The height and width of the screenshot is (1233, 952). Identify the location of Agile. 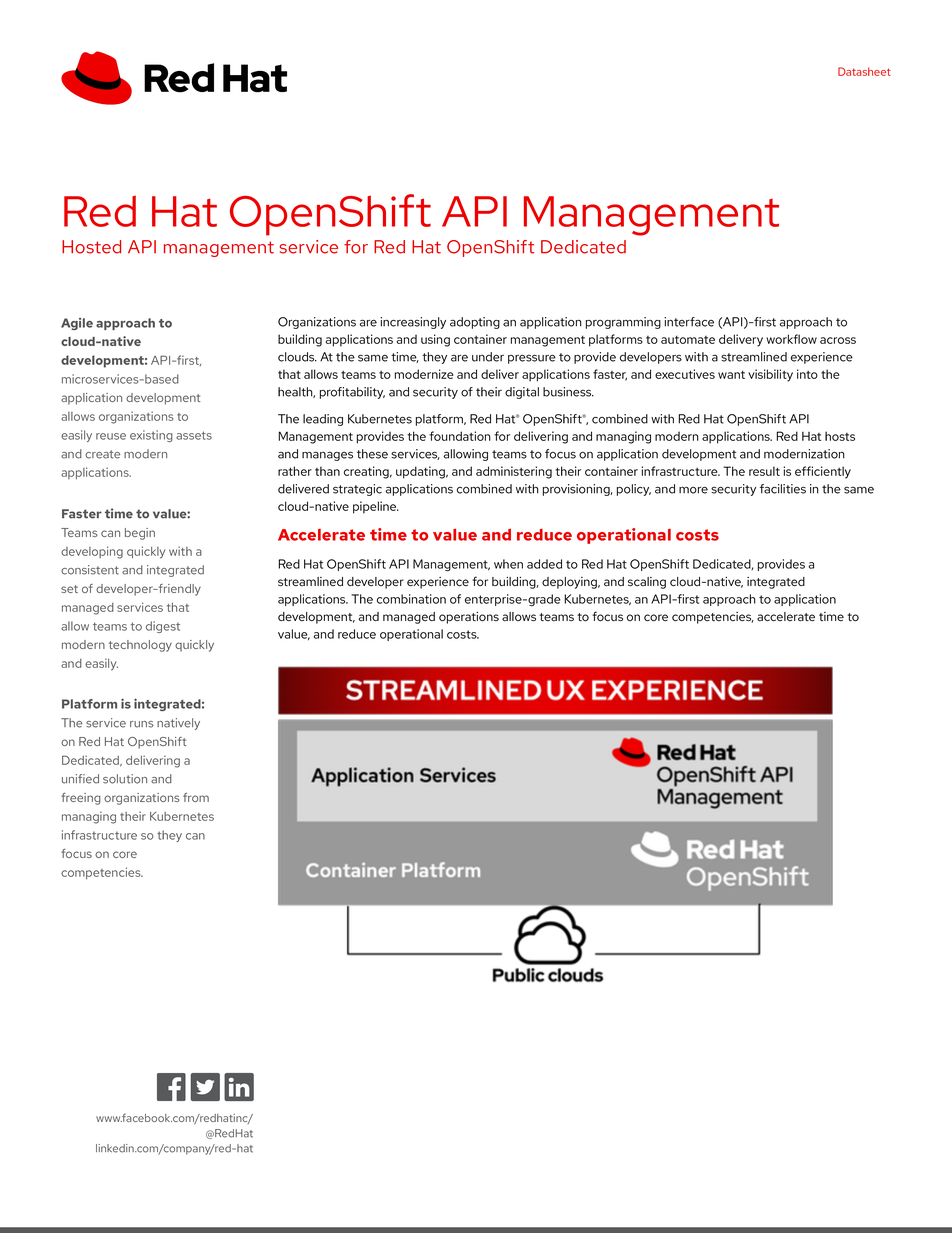
(77, 324).
